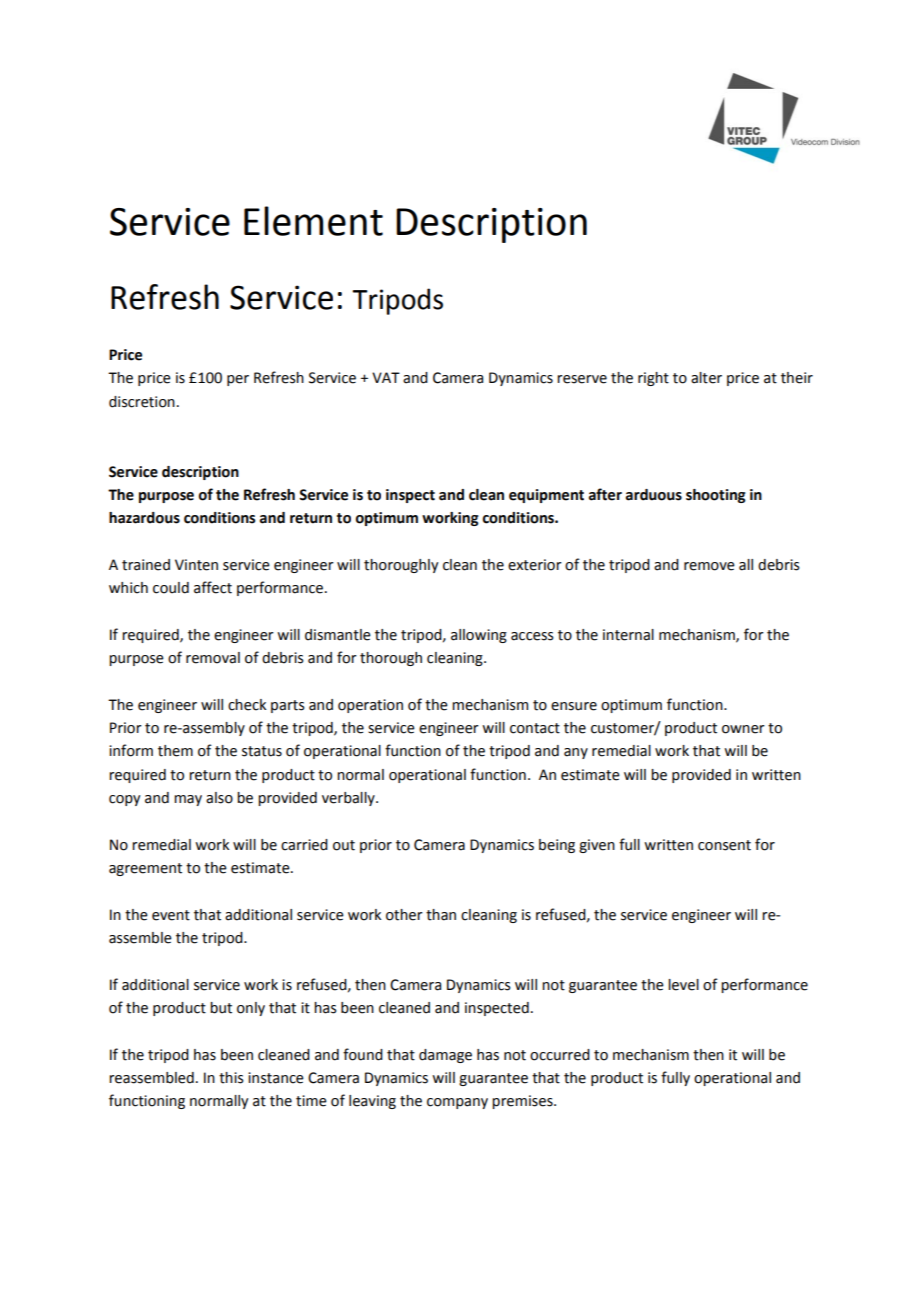 Image resolution: width=924 pixels, height=1308 pixels. Describe the element at coordinates (445, 1056) in the image. I see `damage` at that location.
